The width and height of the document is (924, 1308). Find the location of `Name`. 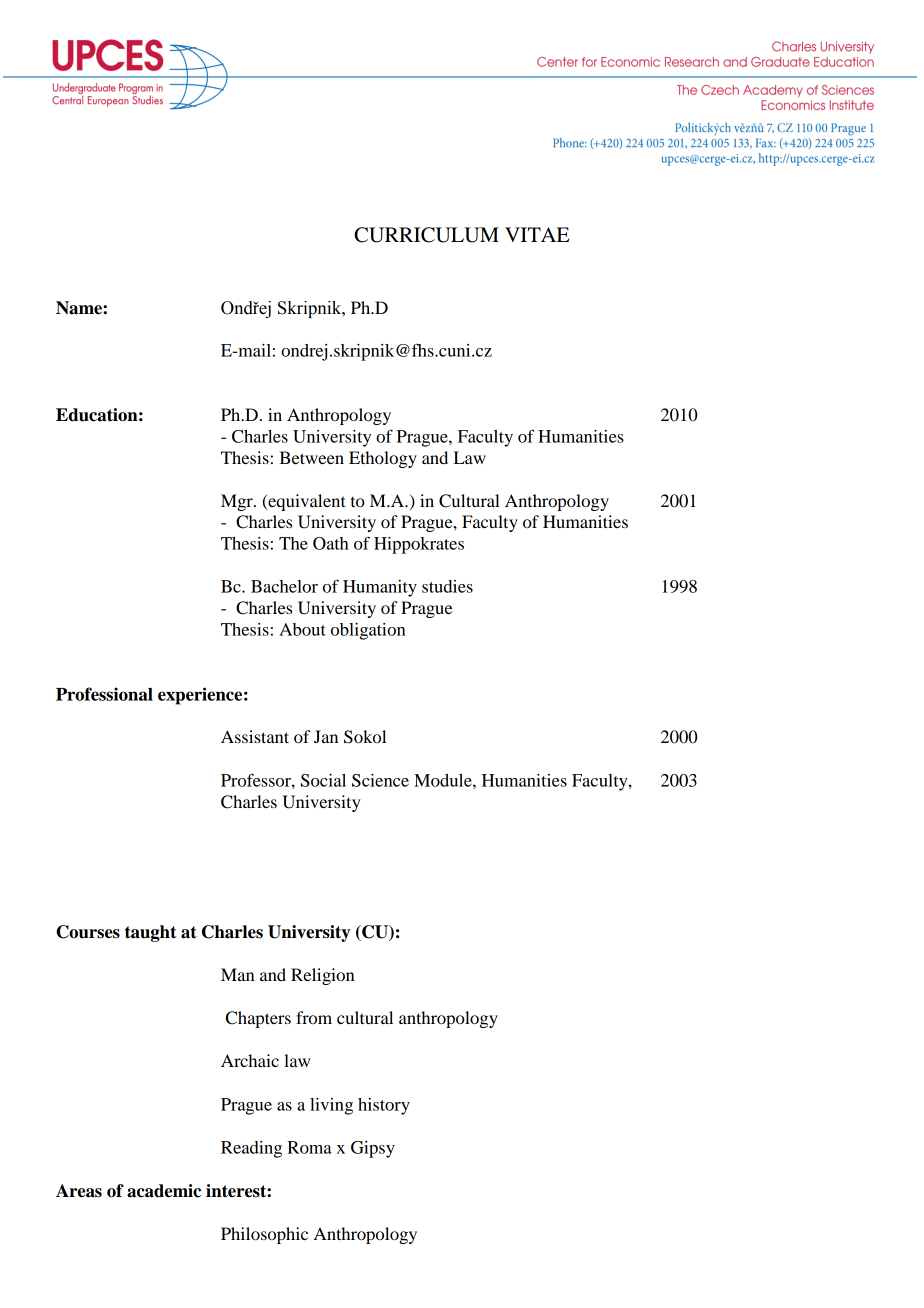

Name is located at coordinates (80, 308).
